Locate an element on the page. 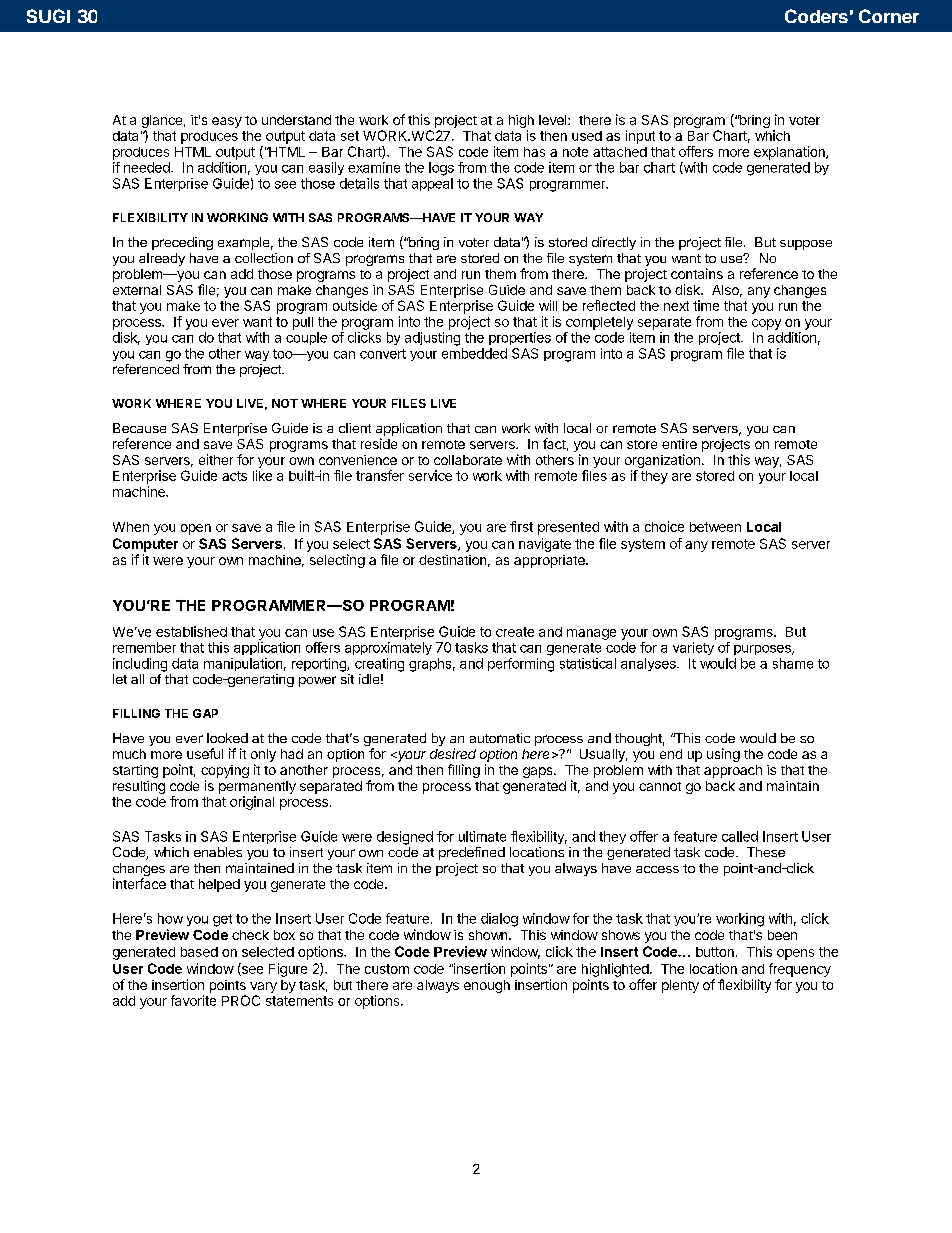  based is located at coordinates (199, 952).
